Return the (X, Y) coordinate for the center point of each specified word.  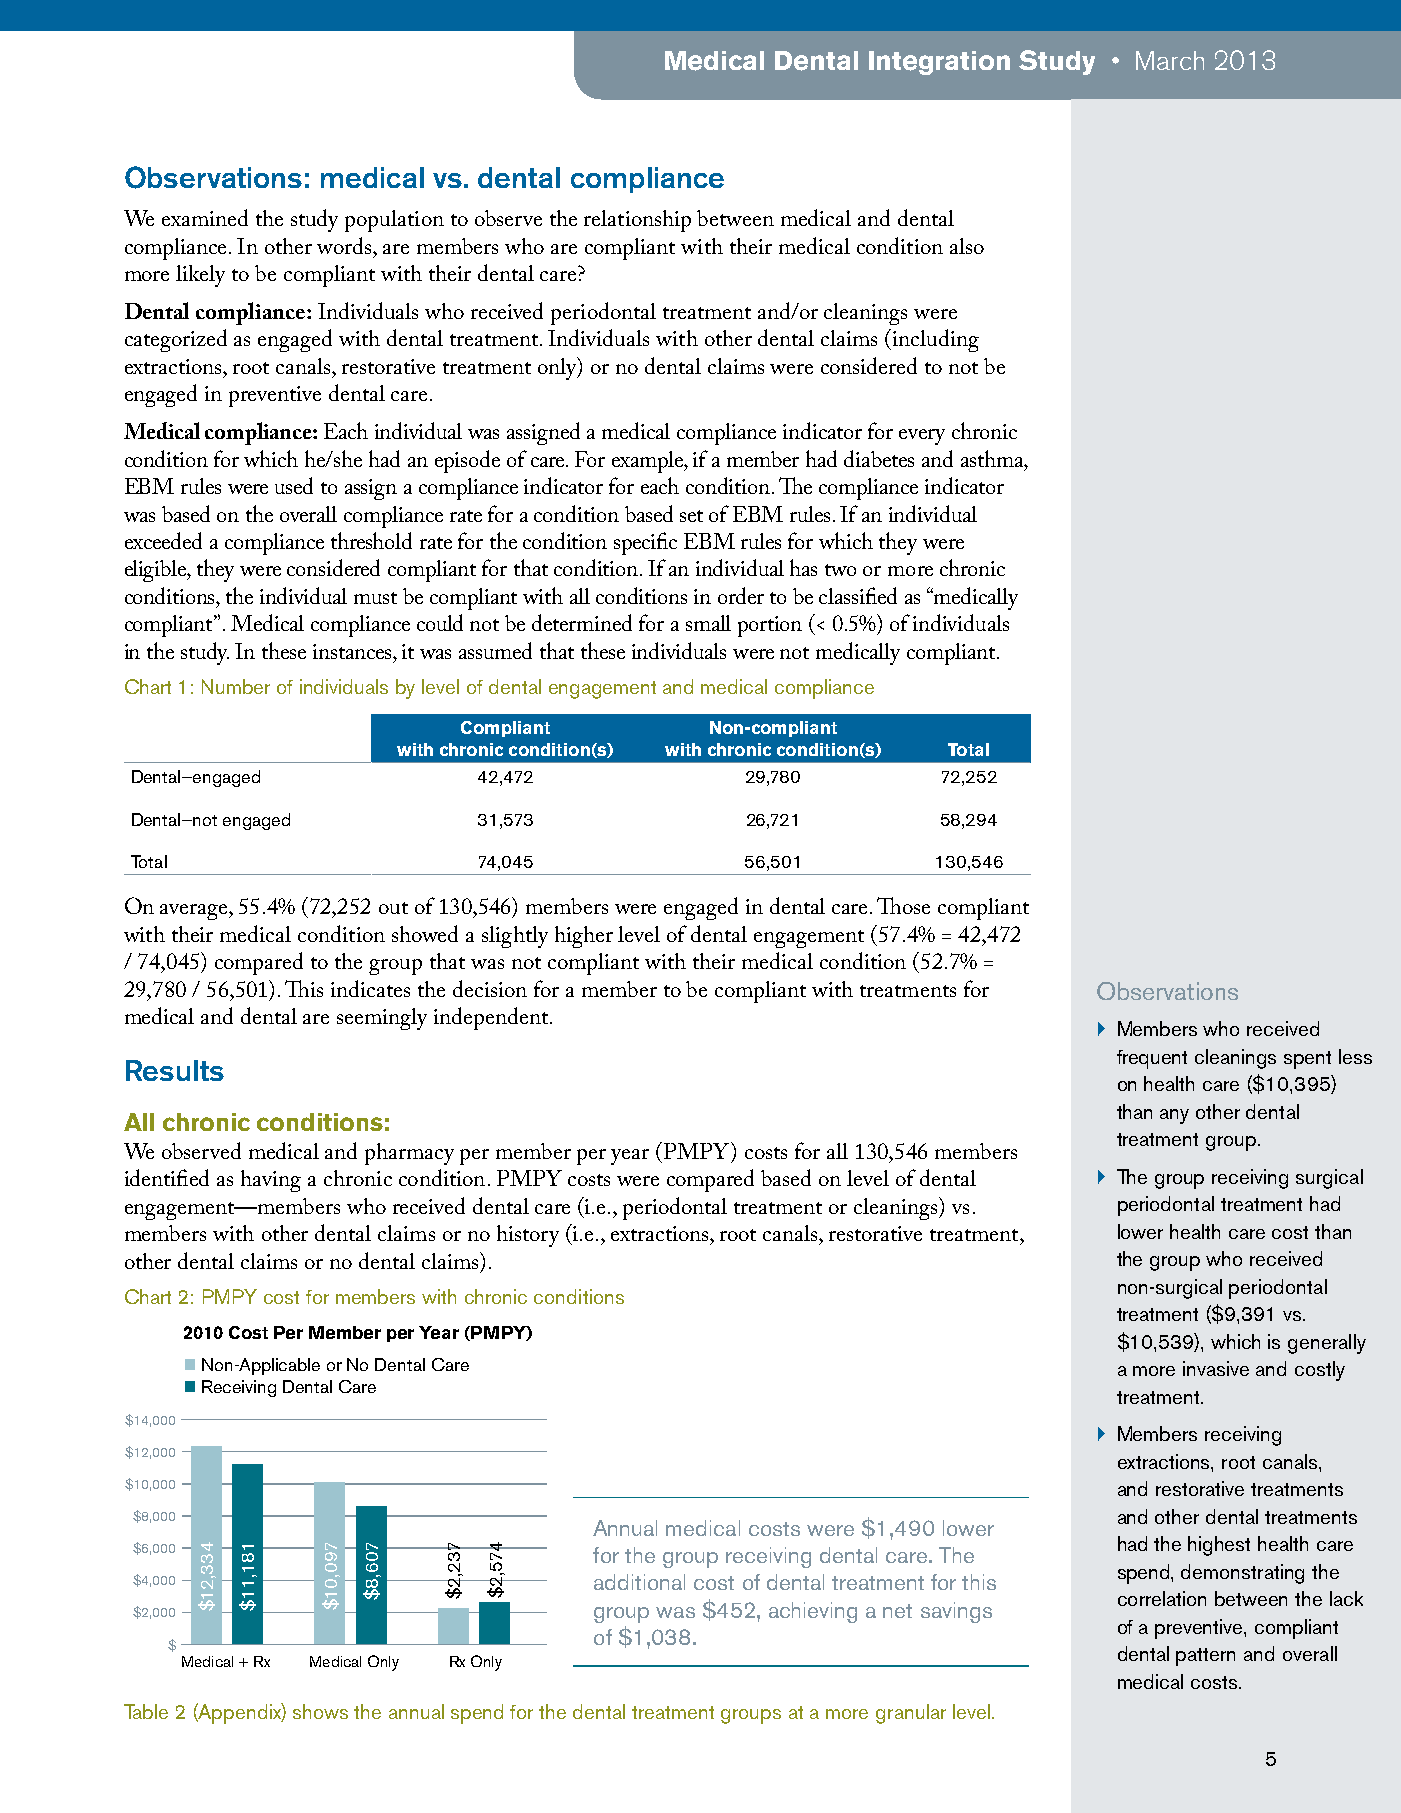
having (271, 1181)
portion (770, 626)
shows (320, 1711)
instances (353, 651)
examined (205, 217)
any (1174, 1116)
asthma (993, 458)
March (1170, 60)
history (528, 1236)
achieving (813, 1612)
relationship (637, 221)
